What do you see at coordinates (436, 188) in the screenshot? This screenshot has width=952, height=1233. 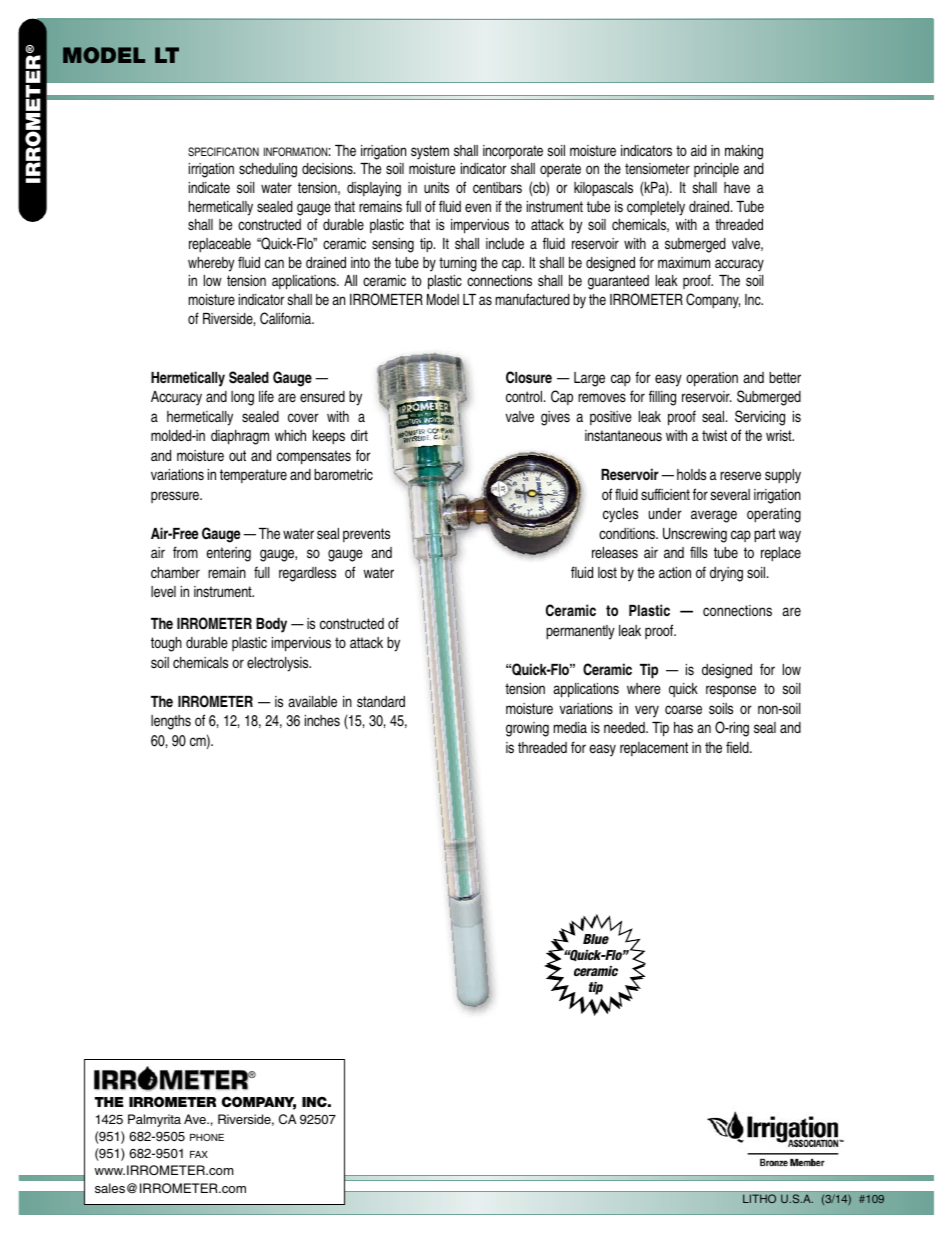 I see `units` at bounding box center [436, 188].
